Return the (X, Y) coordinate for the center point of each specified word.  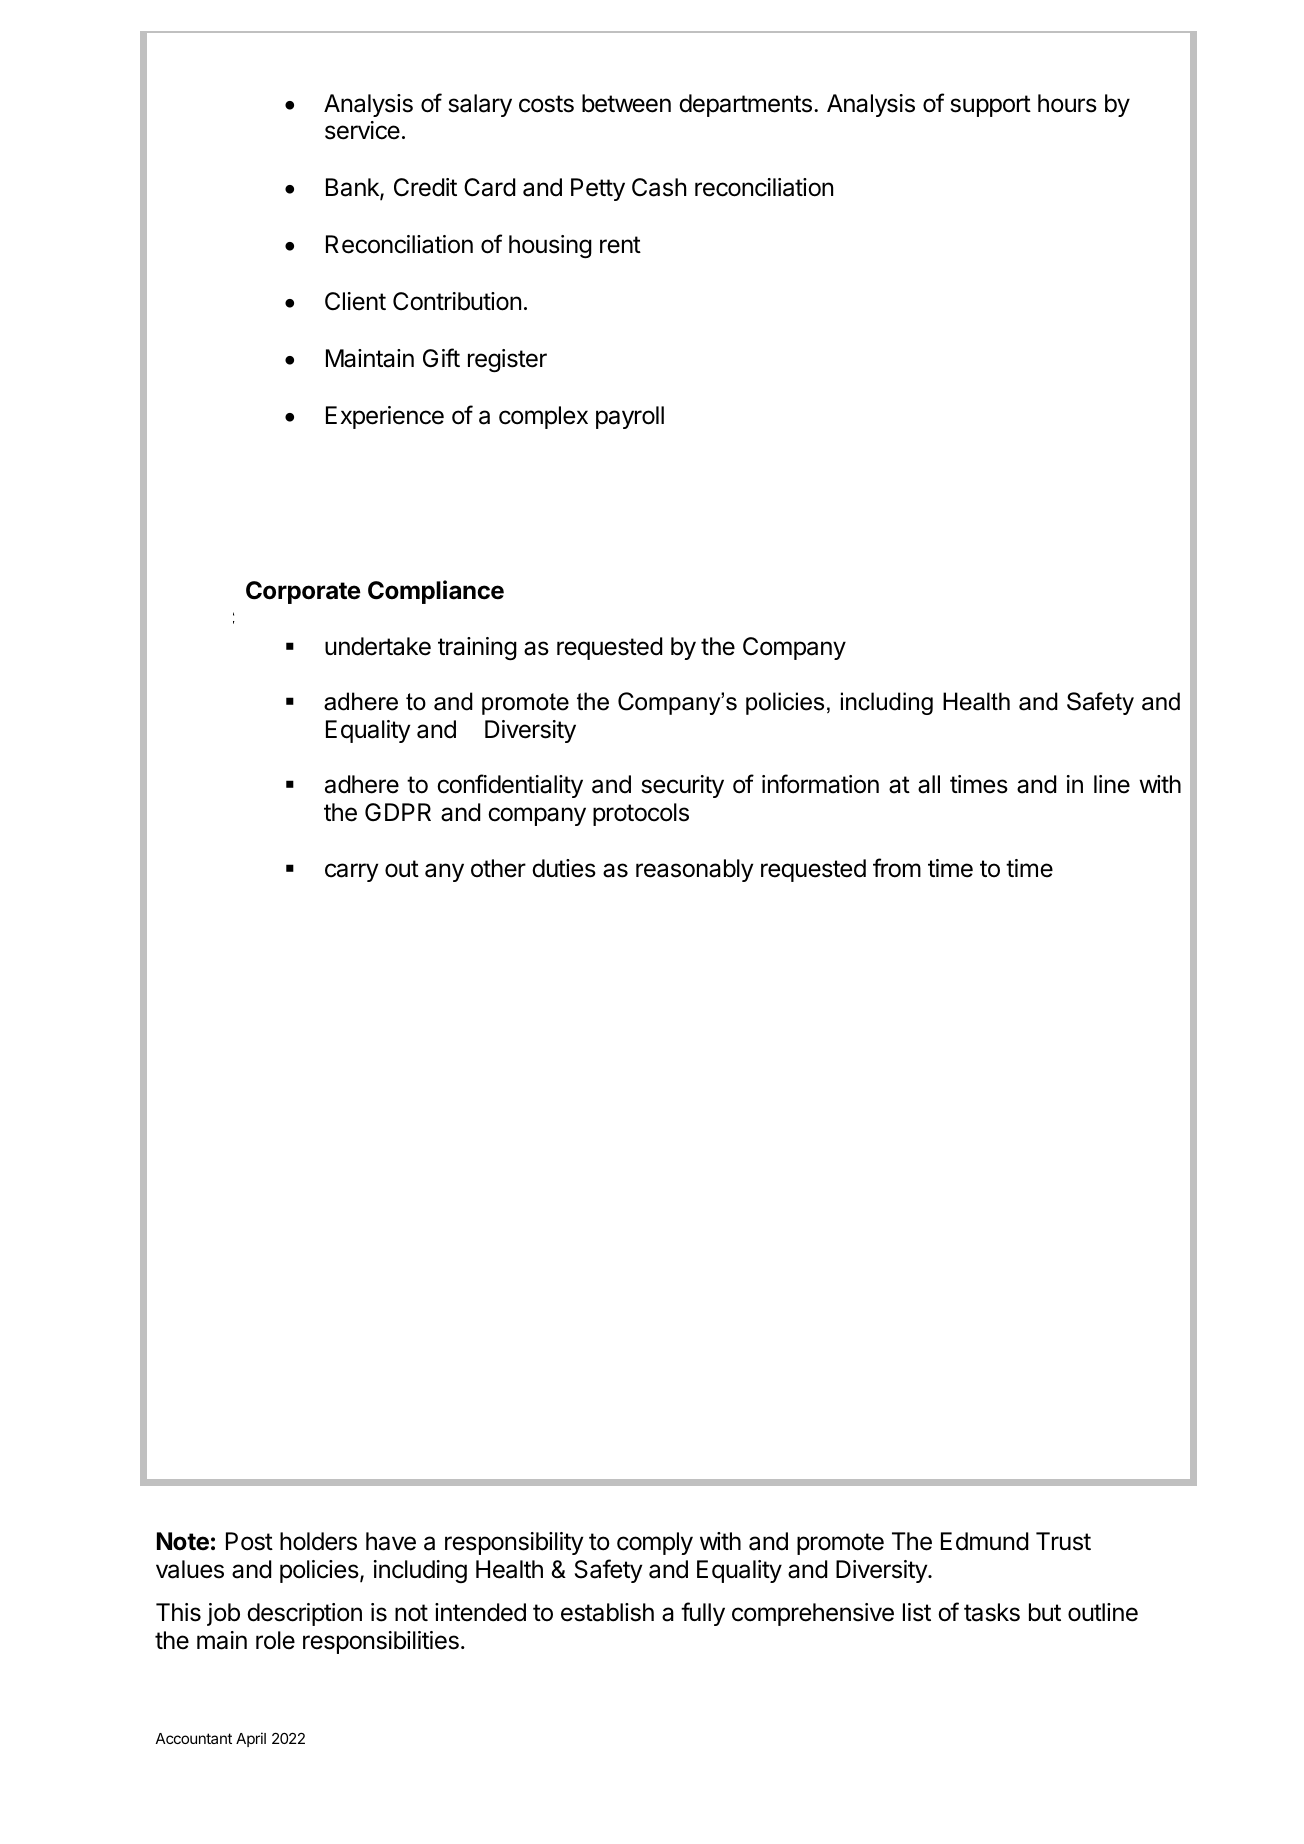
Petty (598, 189)
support (990, 106)
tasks (992, 1612)
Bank (353, 189)
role (275, 1640)
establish (607, 1612)
